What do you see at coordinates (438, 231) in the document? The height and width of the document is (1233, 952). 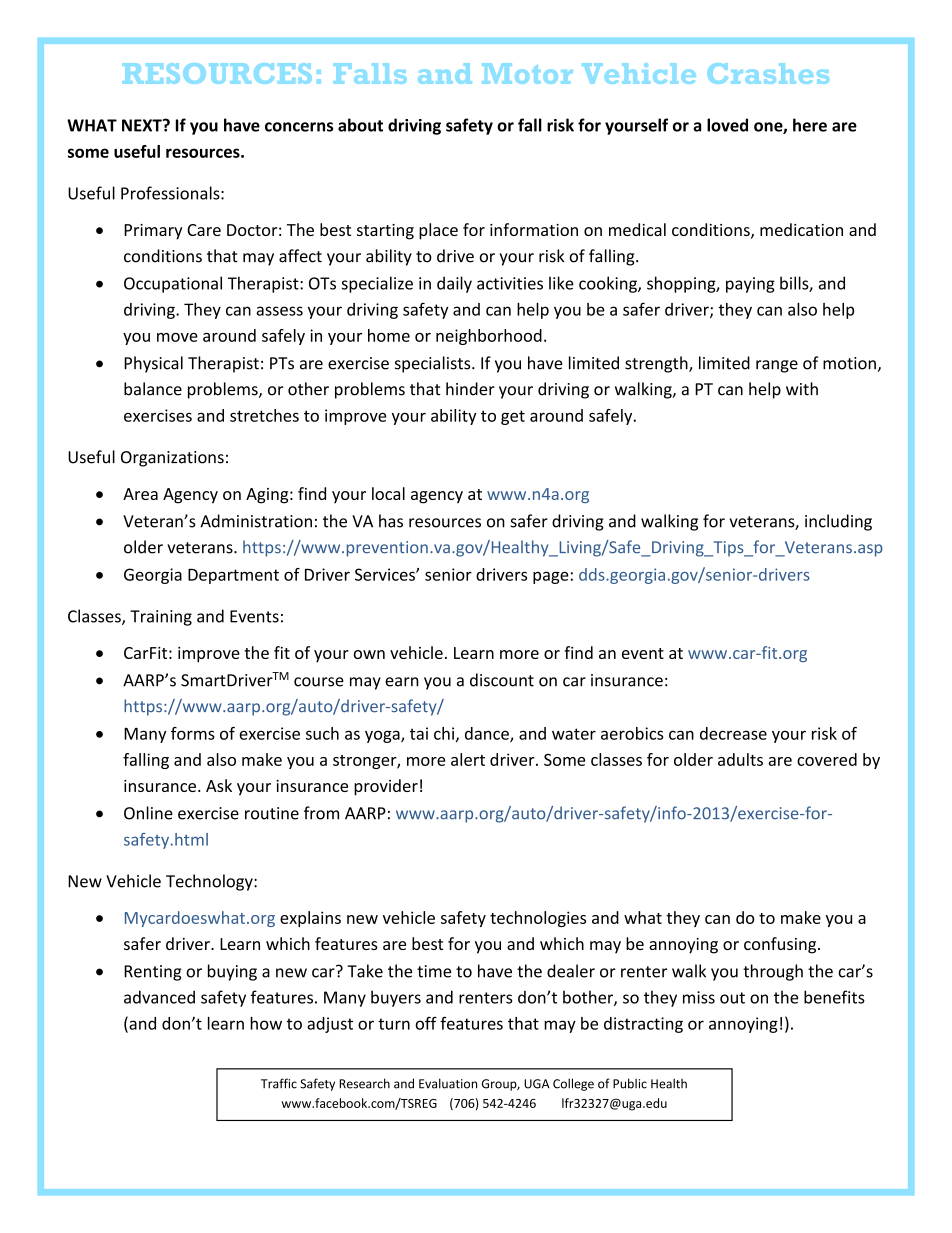 I see `place` at bounding box center [438, 231].
